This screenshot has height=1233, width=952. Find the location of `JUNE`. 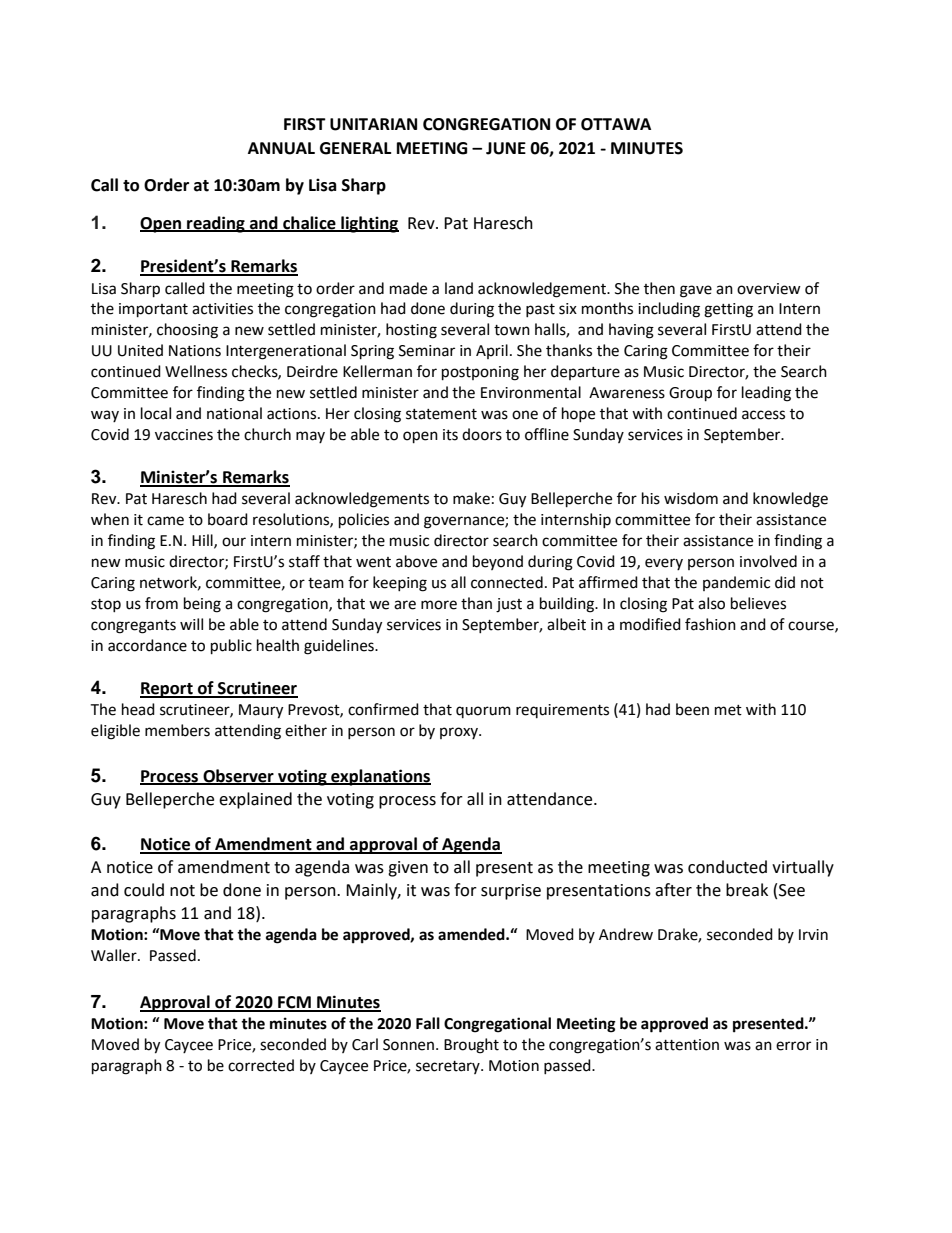

JUNE is located at coordinates (506, 148).
